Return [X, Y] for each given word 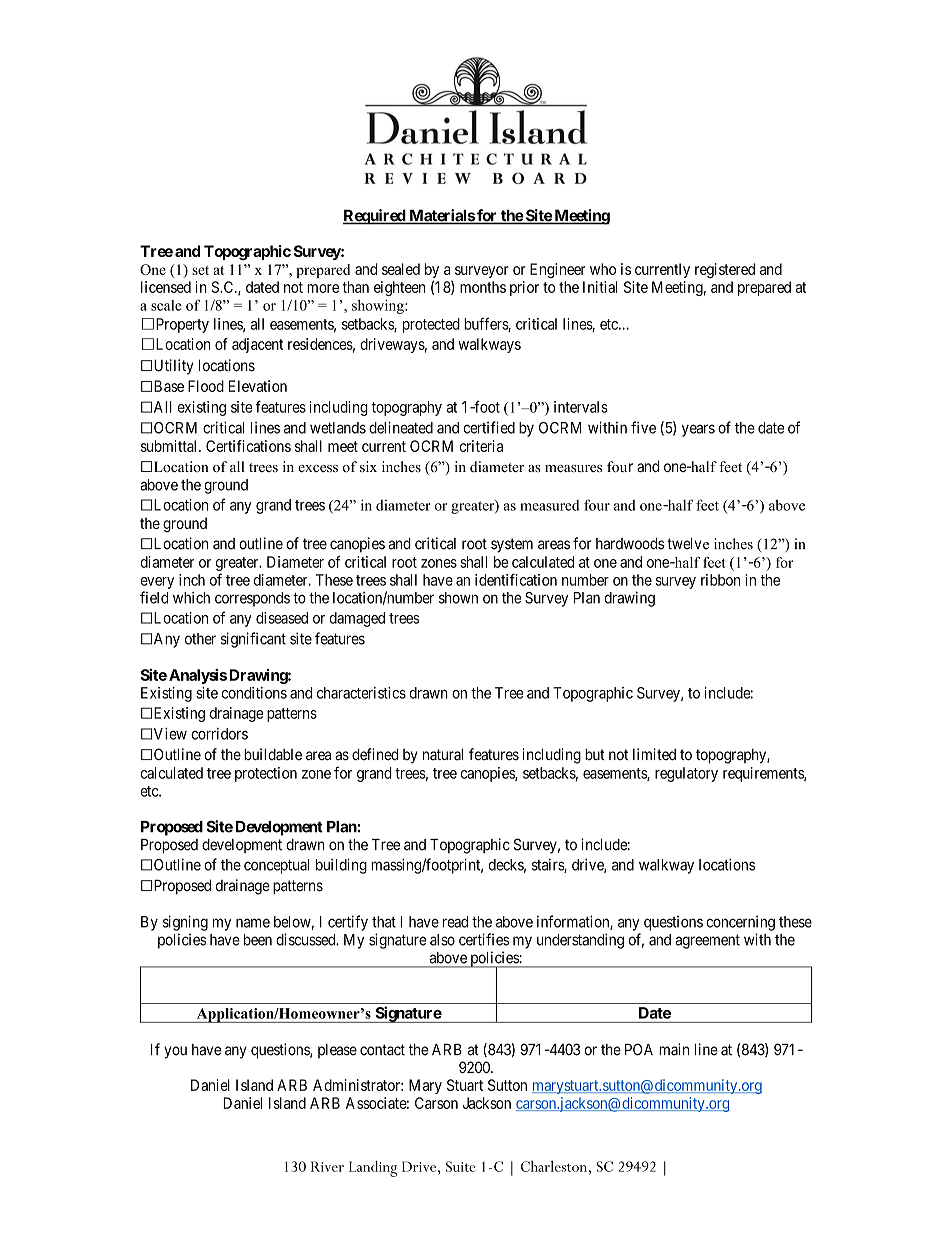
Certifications [248, 446]
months [483, 287]
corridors [219, 734]
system [512, 545]
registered [725, 270]
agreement [708, 941]
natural [443, 754]
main [674, 1049]
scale [166, 305]
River [327, 1166]
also [442, 940]
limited [654, 754]
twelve [688, 544]
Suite [461, 1166]
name [253, 923]
